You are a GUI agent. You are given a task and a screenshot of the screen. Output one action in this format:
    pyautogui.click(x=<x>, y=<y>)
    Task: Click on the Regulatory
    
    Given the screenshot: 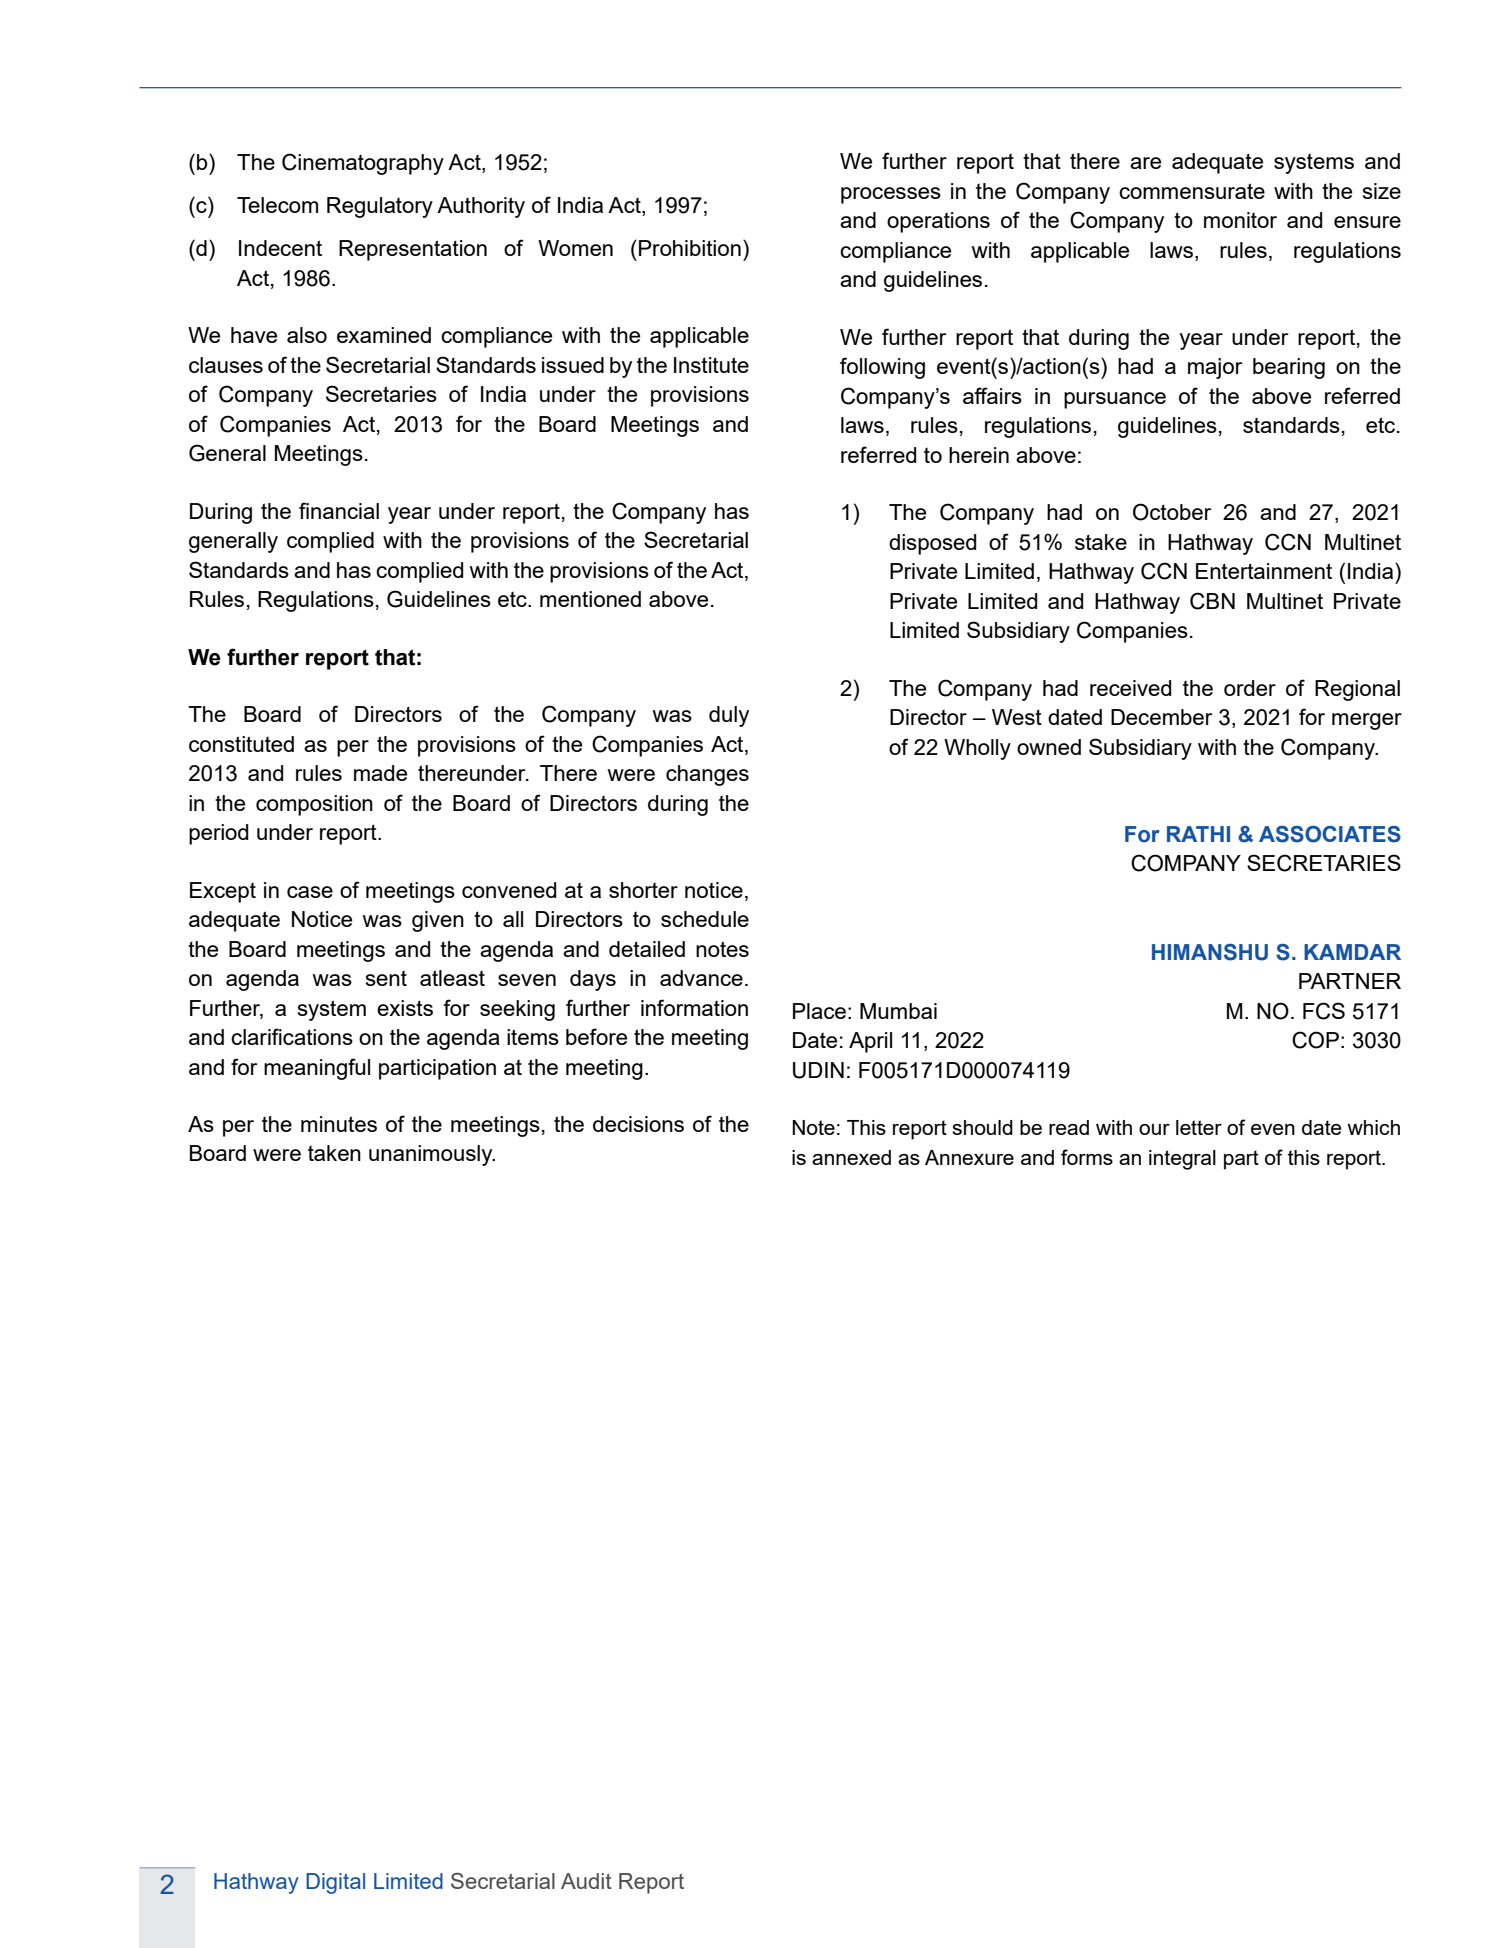 What is the action you would take?
    pyautogui.click(x=380, y=207)
